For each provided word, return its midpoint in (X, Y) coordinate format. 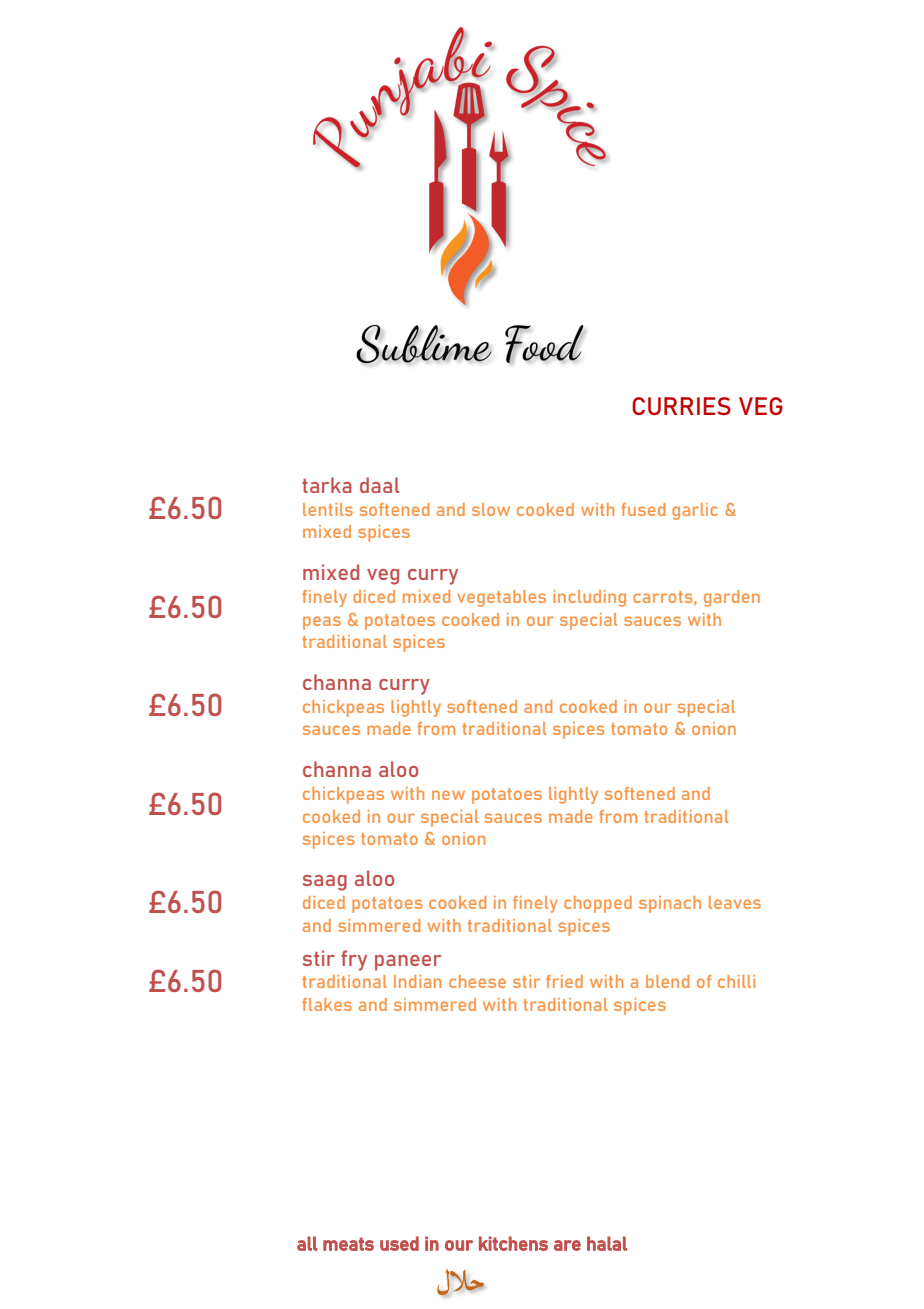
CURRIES (681, 406)
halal (607, 1243)
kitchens (513, 1243)
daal (379, 485)
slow (491, 509)
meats (348, 1244)
